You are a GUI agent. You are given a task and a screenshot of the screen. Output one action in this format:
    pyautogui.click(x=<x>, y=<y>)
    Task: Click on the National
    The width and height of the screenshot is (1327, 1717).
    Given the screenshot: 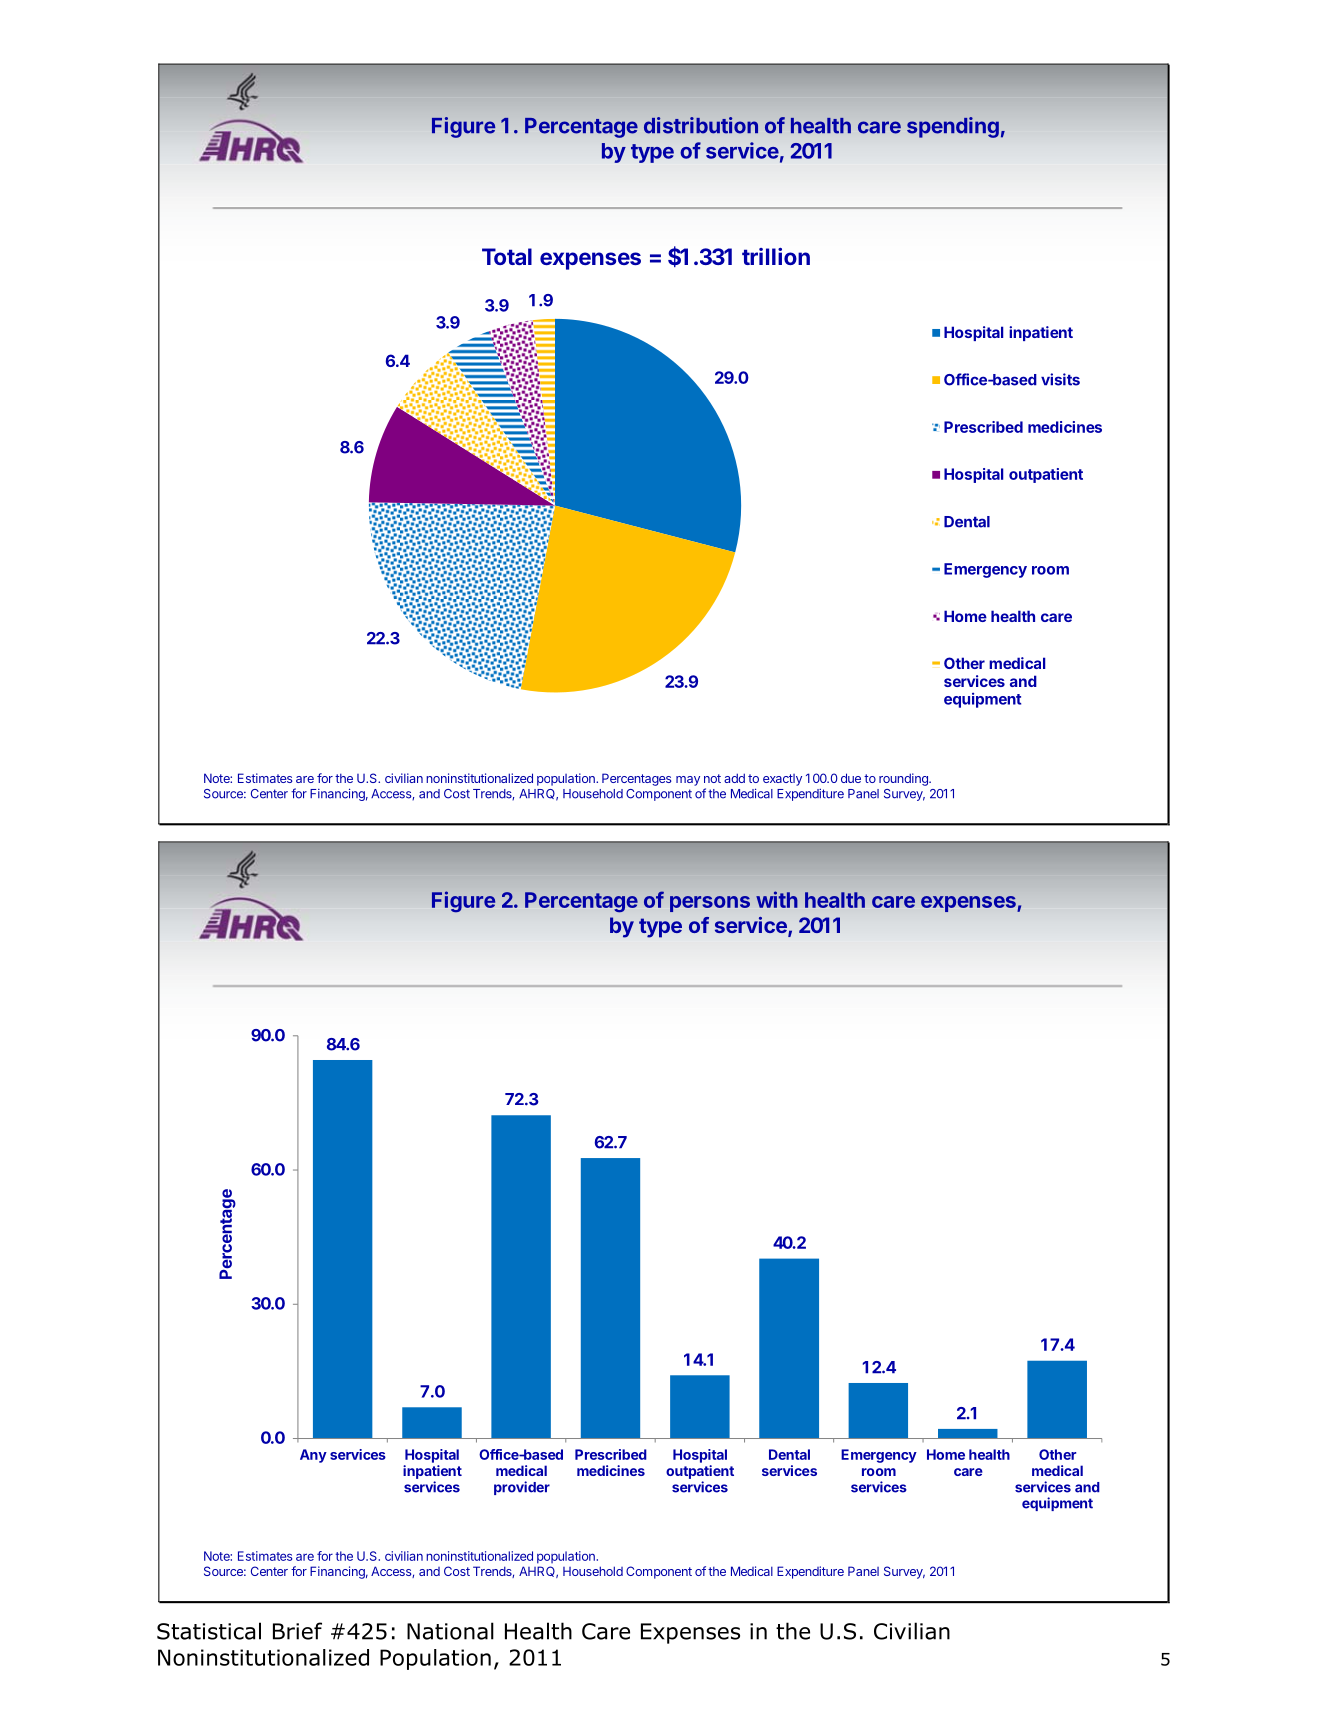 What is the action you would take?
    pyautogui.click(x=450, y=1631)
